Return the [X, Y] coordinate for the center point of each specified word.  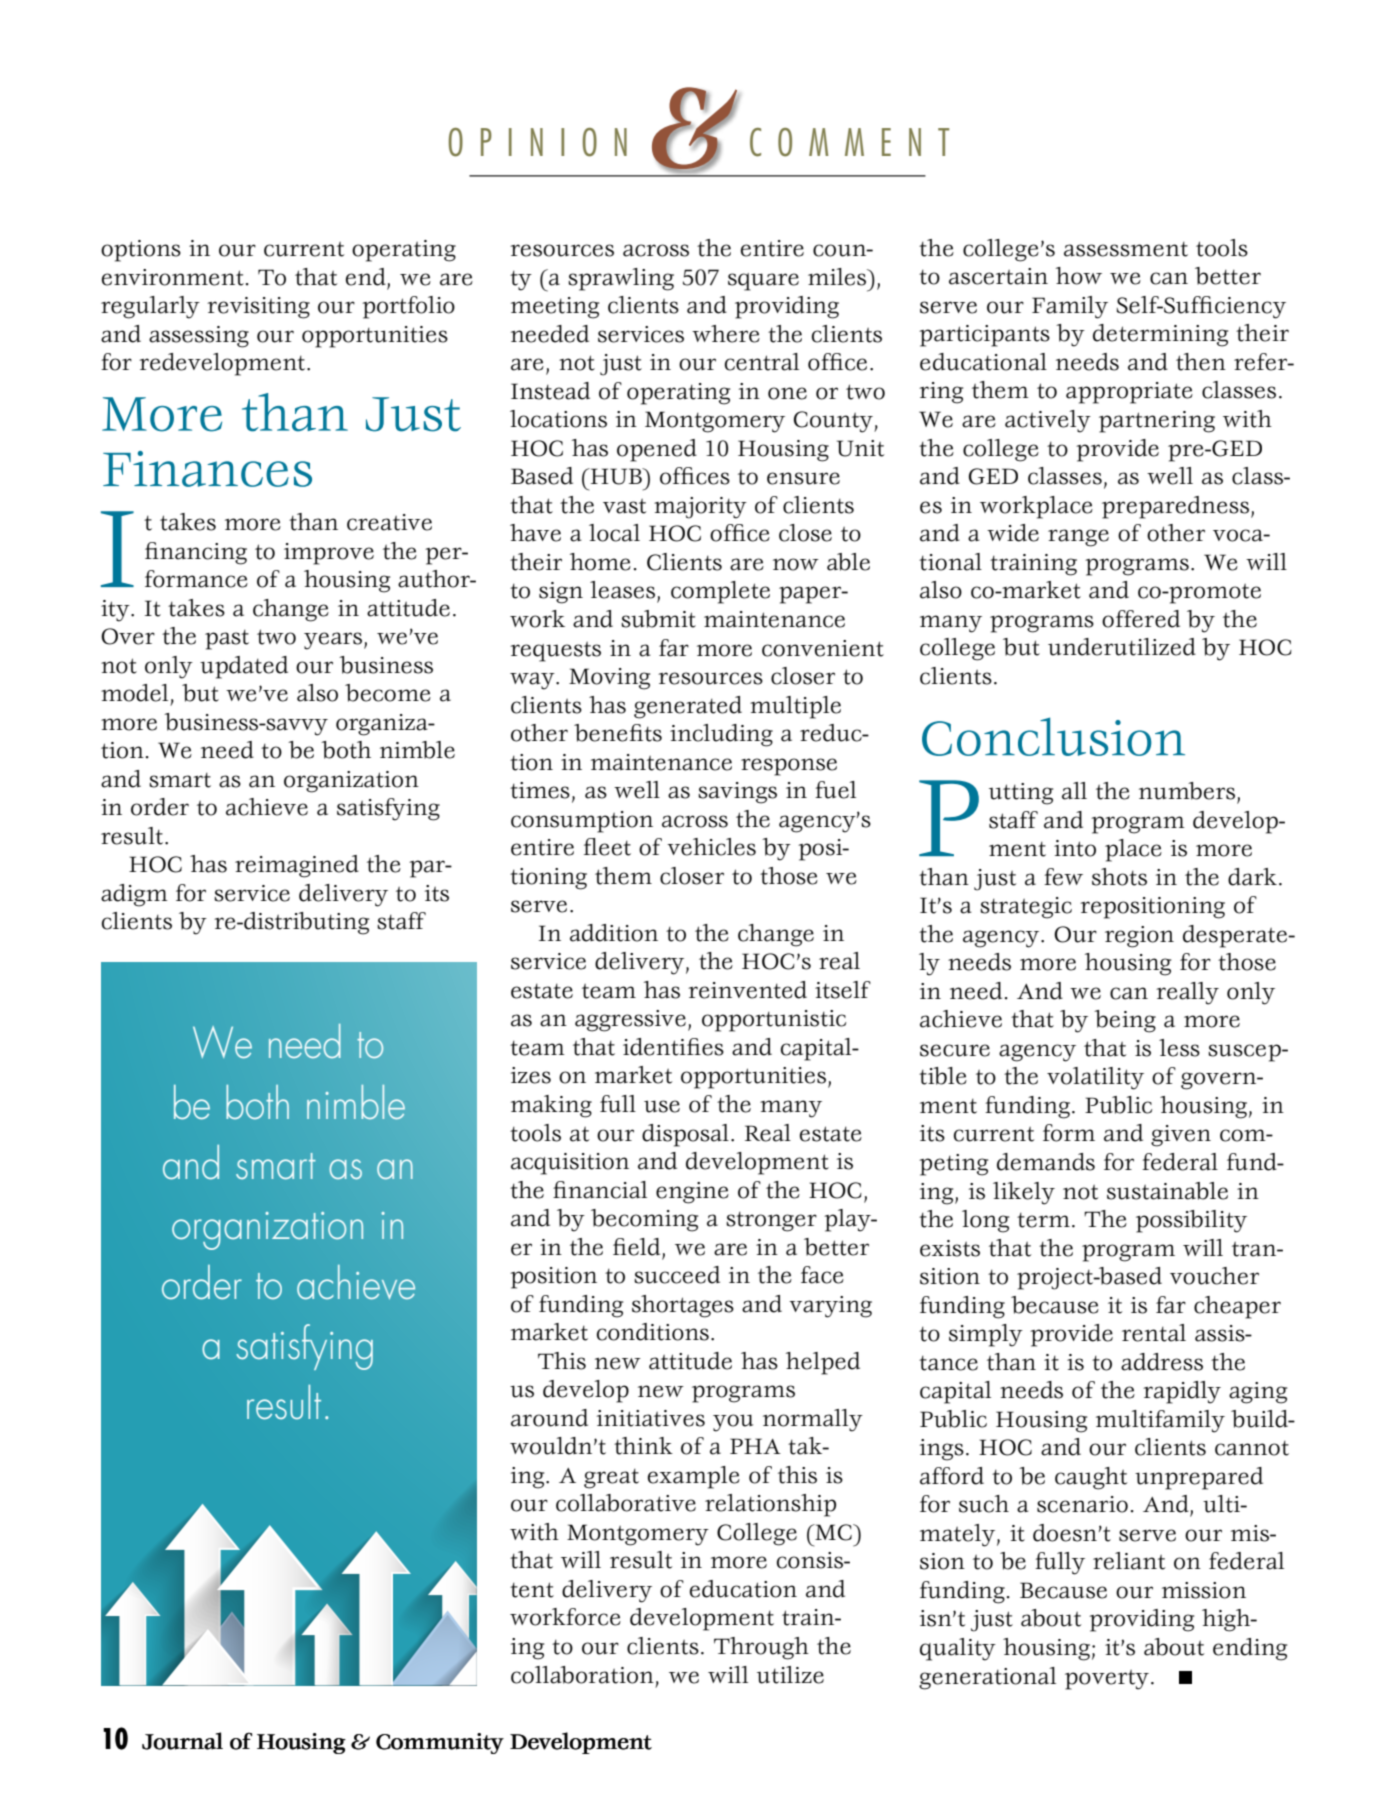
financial [600, 1190]
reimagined [297, 866]
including [721, 735]
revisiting [258, 308]
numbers [1187, 791]
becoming [644, 1220]
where [726, 334]
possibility [1191, 1221]
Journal [182, 1741]
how [1079, 276]
